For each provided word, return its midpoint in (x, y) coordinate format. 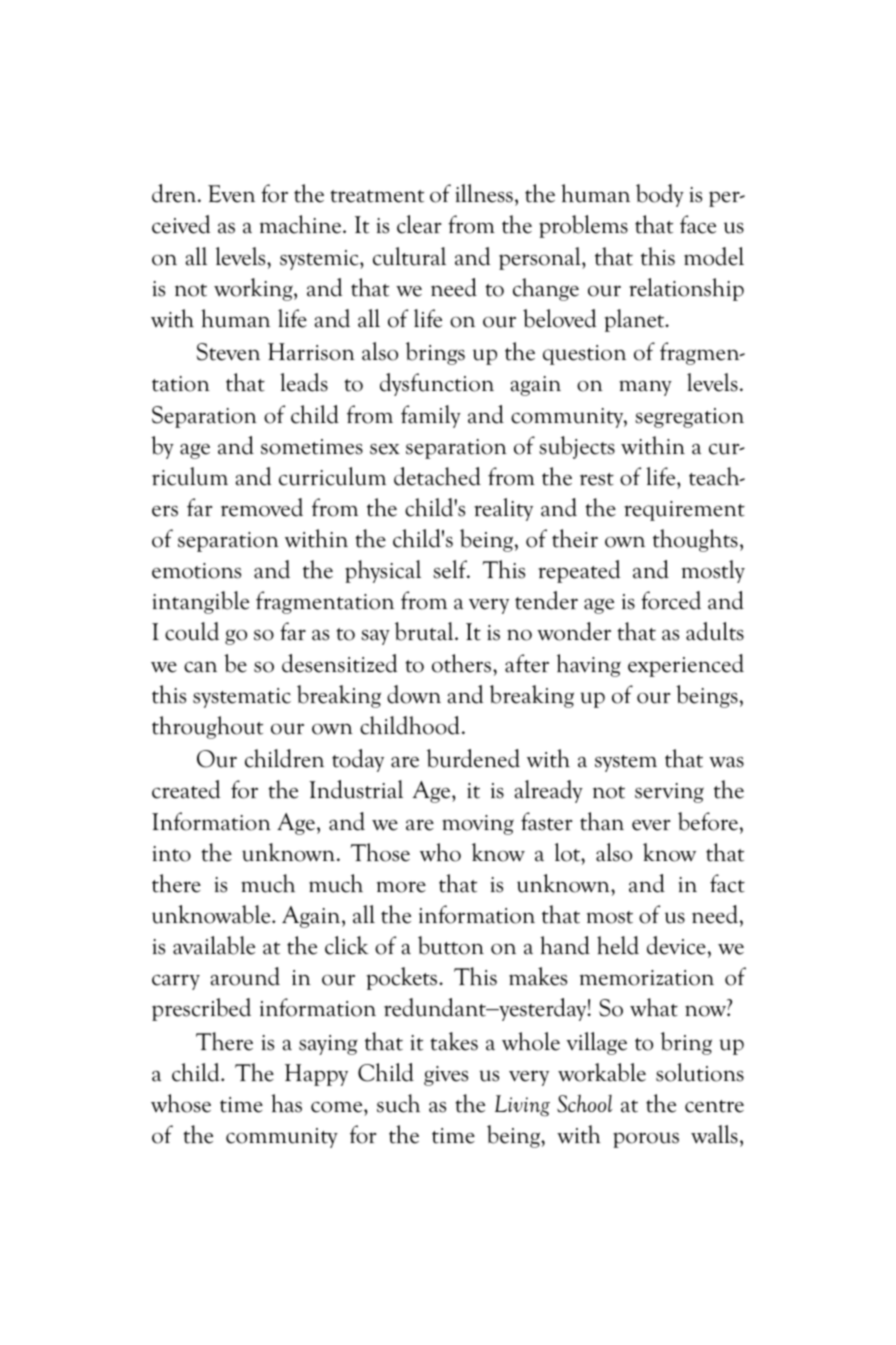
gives (446, 1076)
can (200, 667)
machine (302, 224)
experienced (686, 665)
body (660, 195)
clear (419, 224)
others (463, 663)
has (286, 1103)
